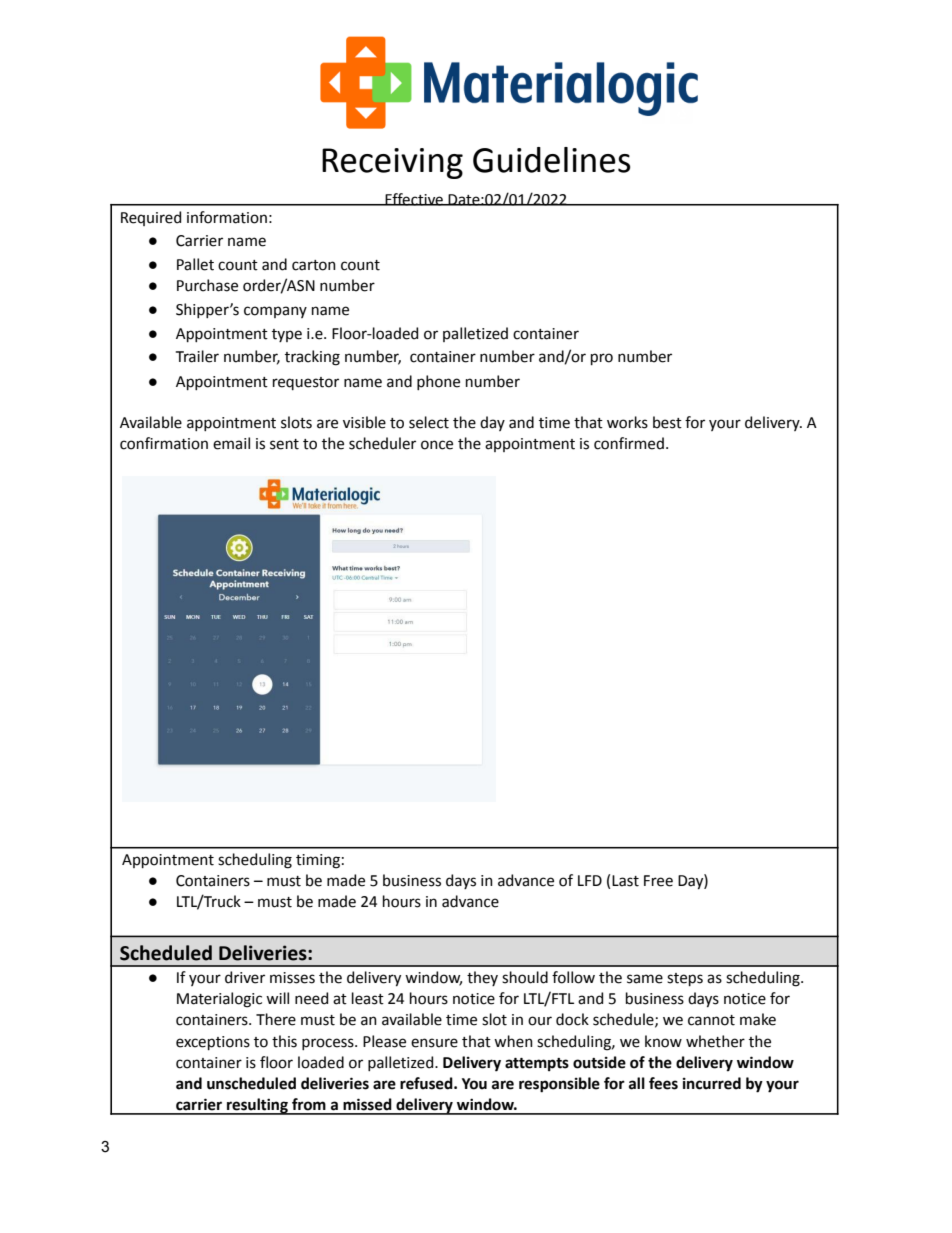  What do you see at coordinates (231, 443) in the screenshot?
I see `email` at bounding box center [231, 443].
